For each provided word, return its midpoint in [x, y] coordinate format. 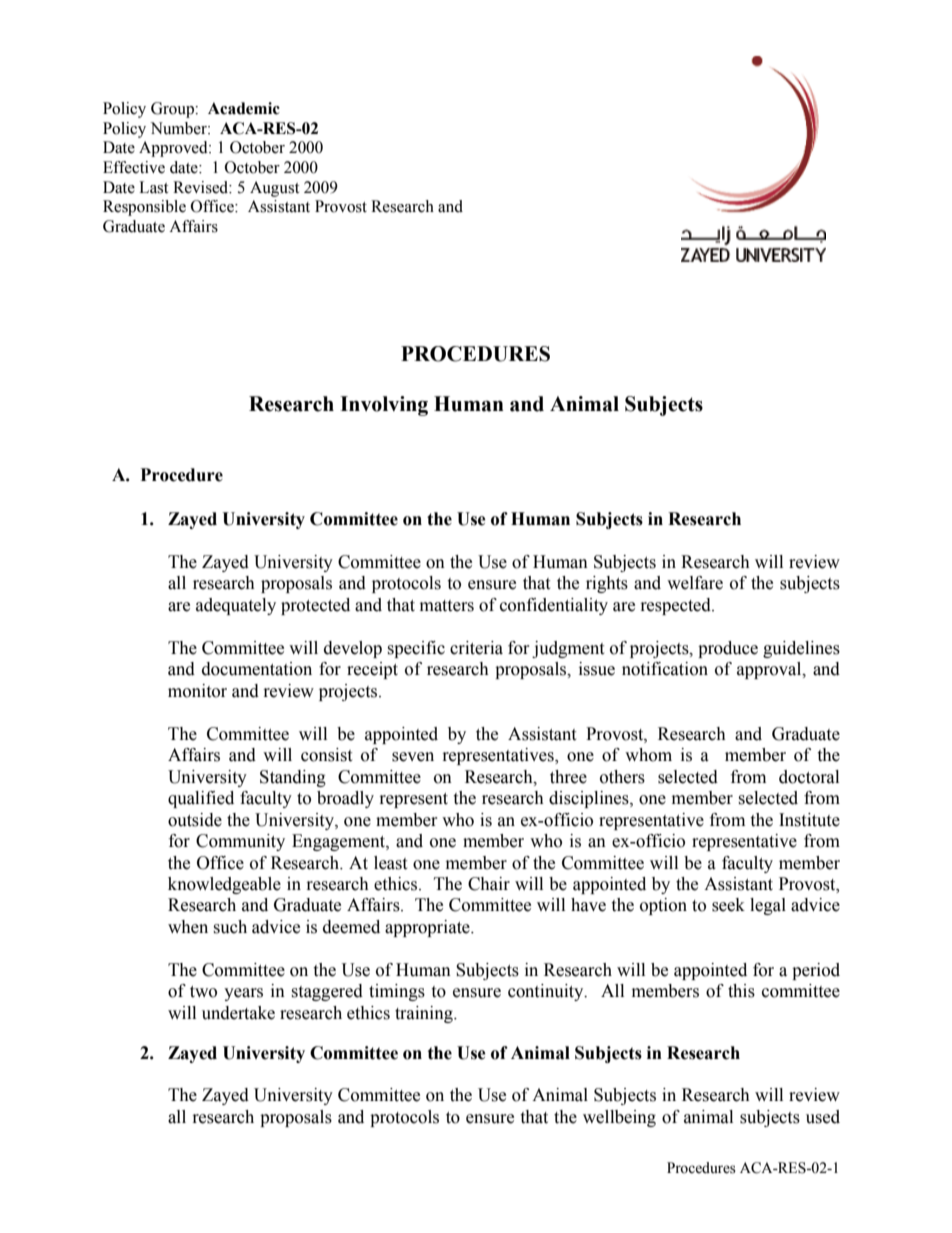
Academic [244, 108]
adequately [236, 606]
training [425, 1014]
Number [180, 128]
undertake [238, 1013]
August [274, 189]
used [823, 1117]
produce [728, 649]
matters [447, 606]
